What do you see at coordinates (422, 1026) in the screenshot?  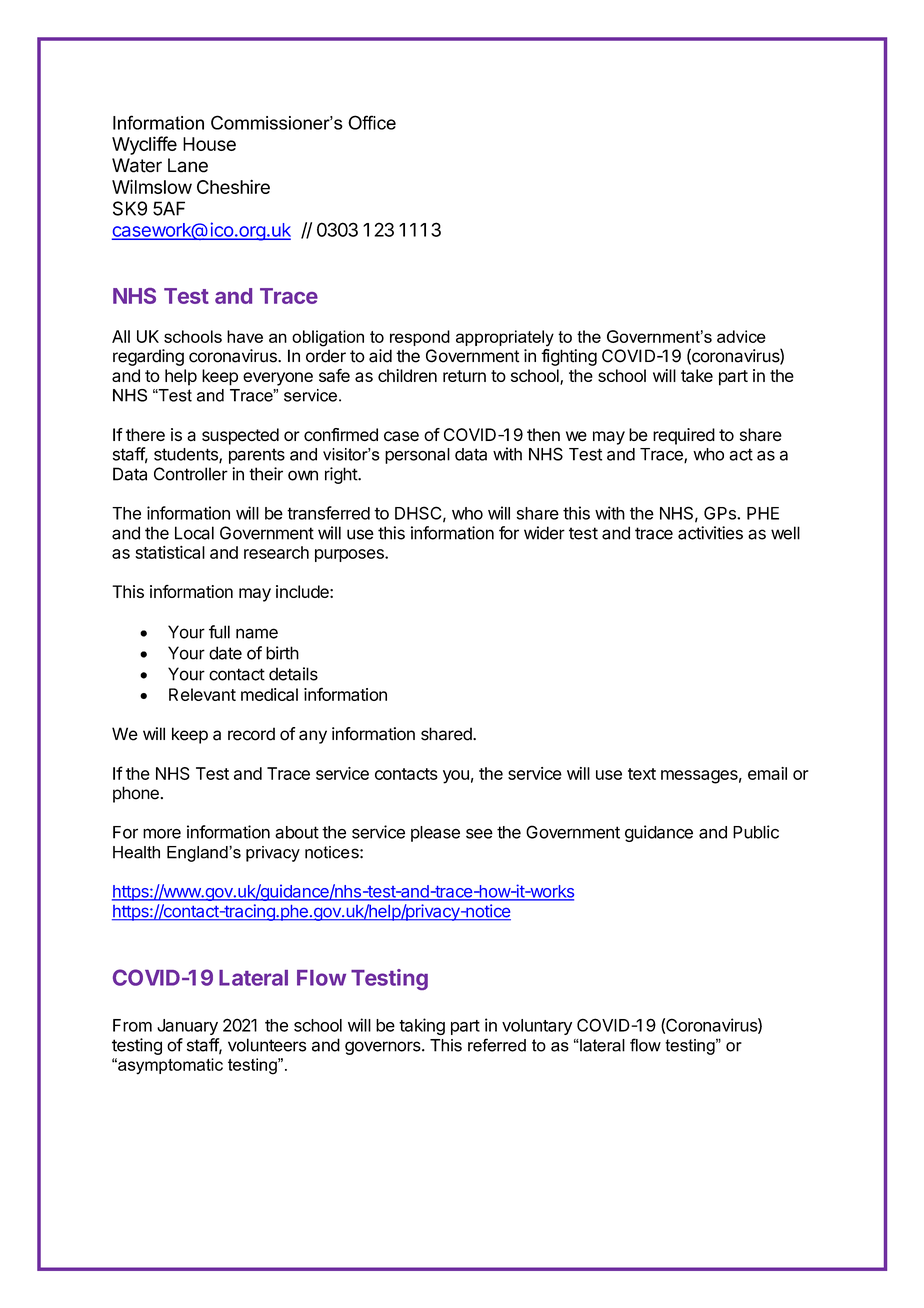 I see `taking` at bounding box center [422, 1026].
